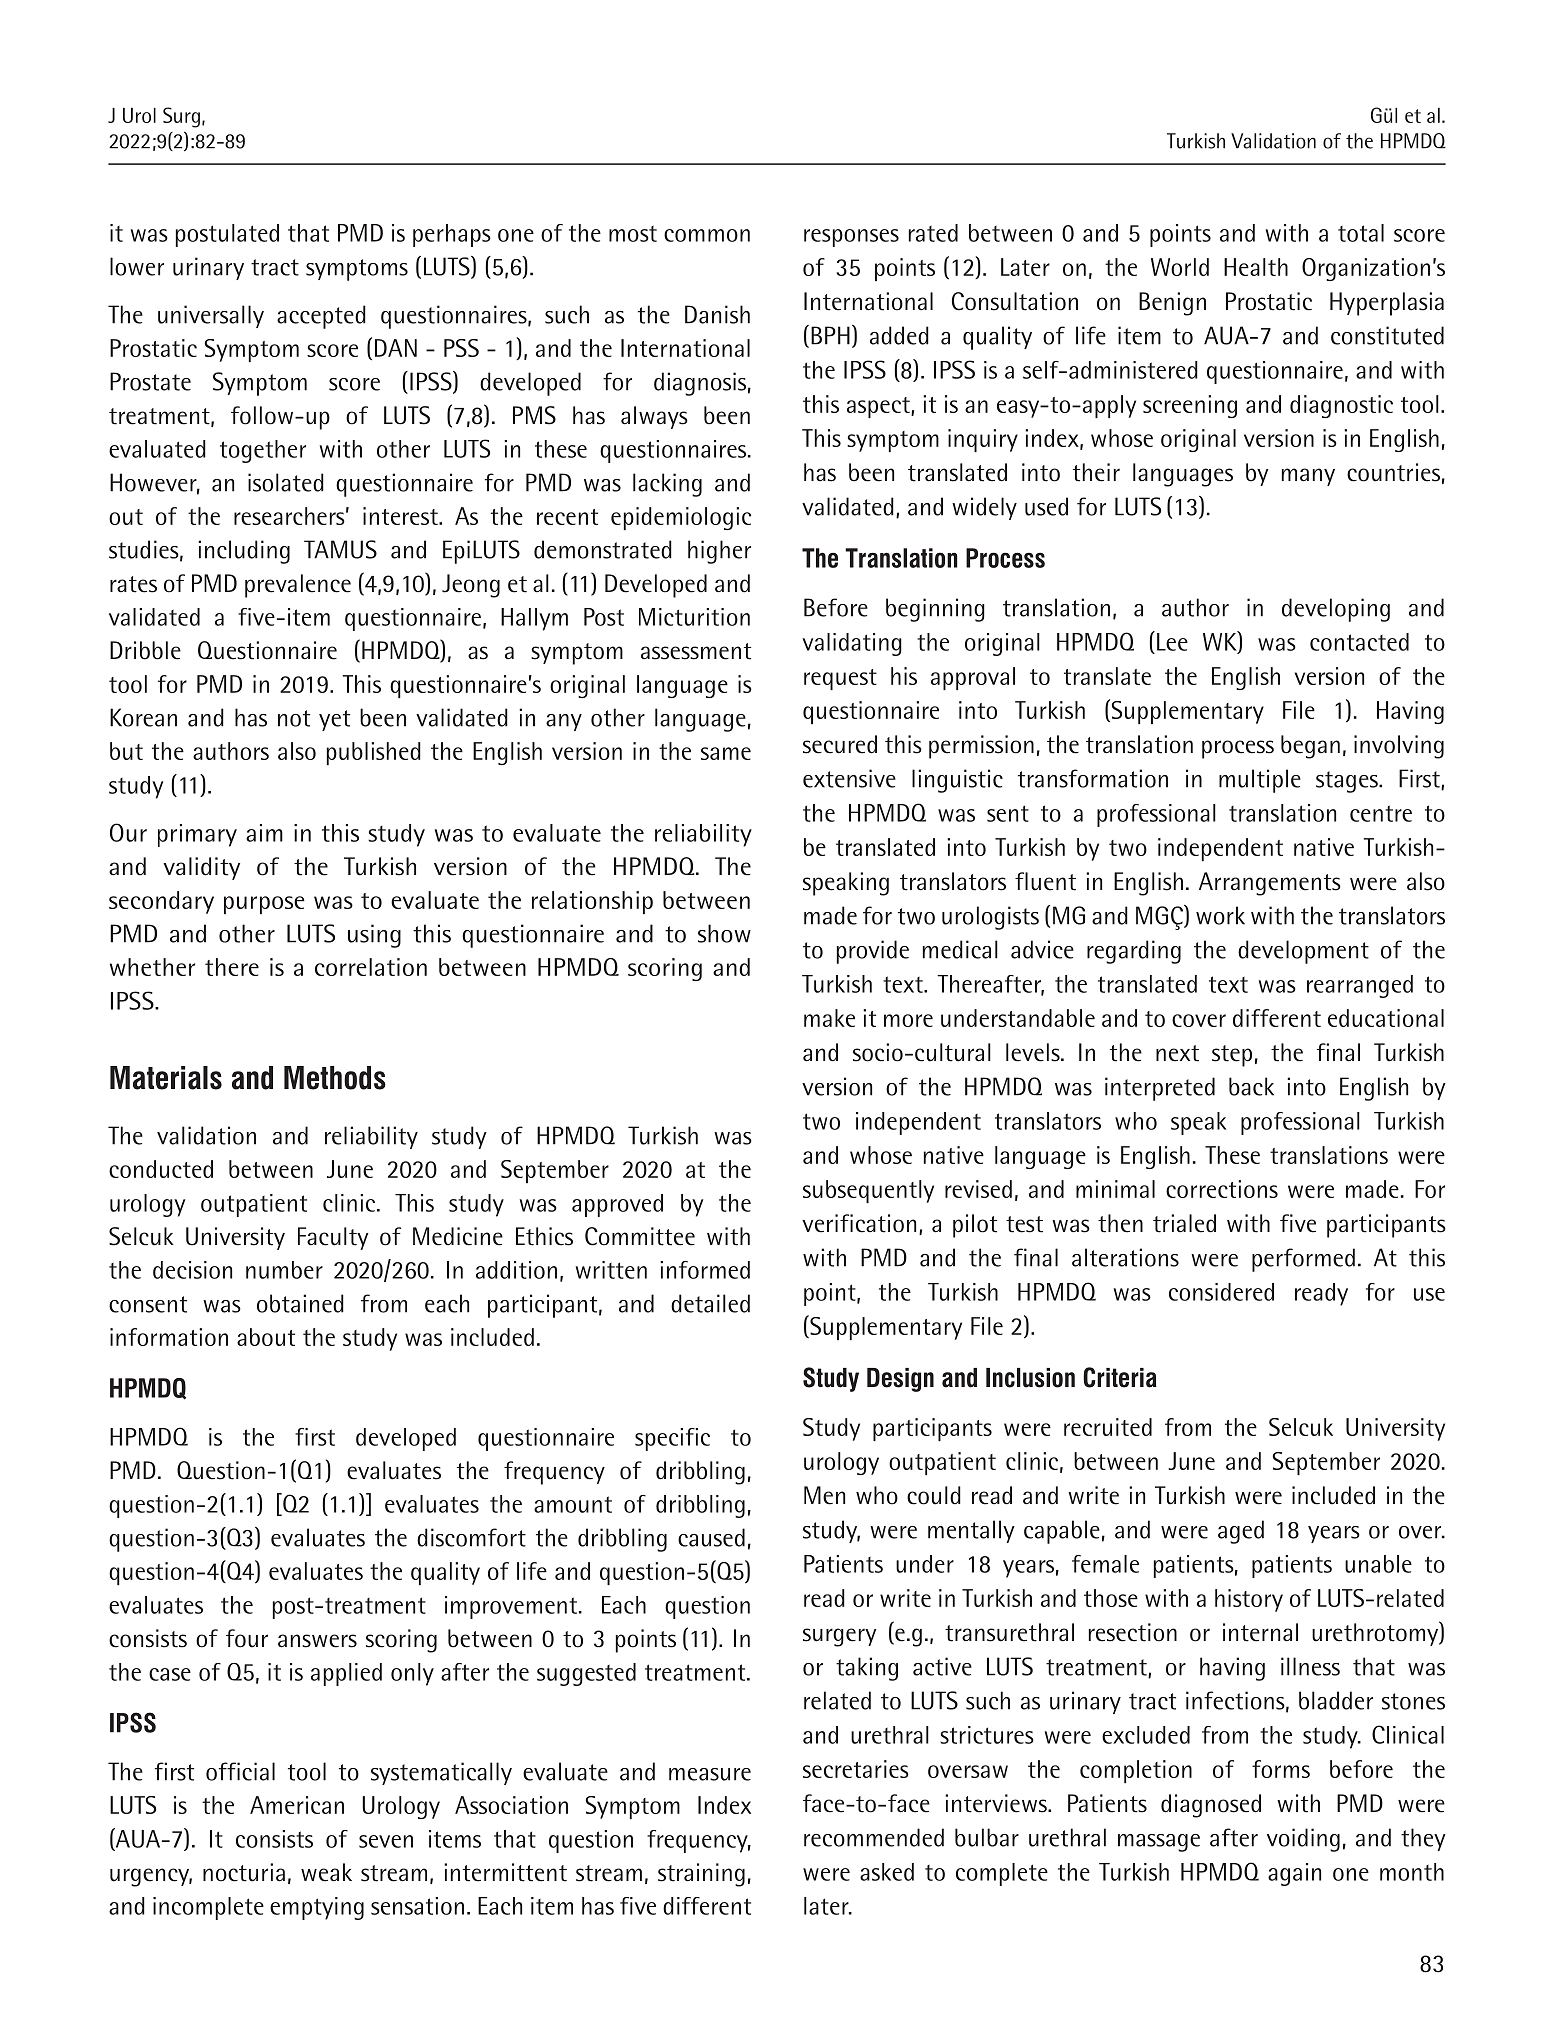  What do you see at coordinates (717, 314) in the page?
I see `Danish` at bounding box center [717, 314].
